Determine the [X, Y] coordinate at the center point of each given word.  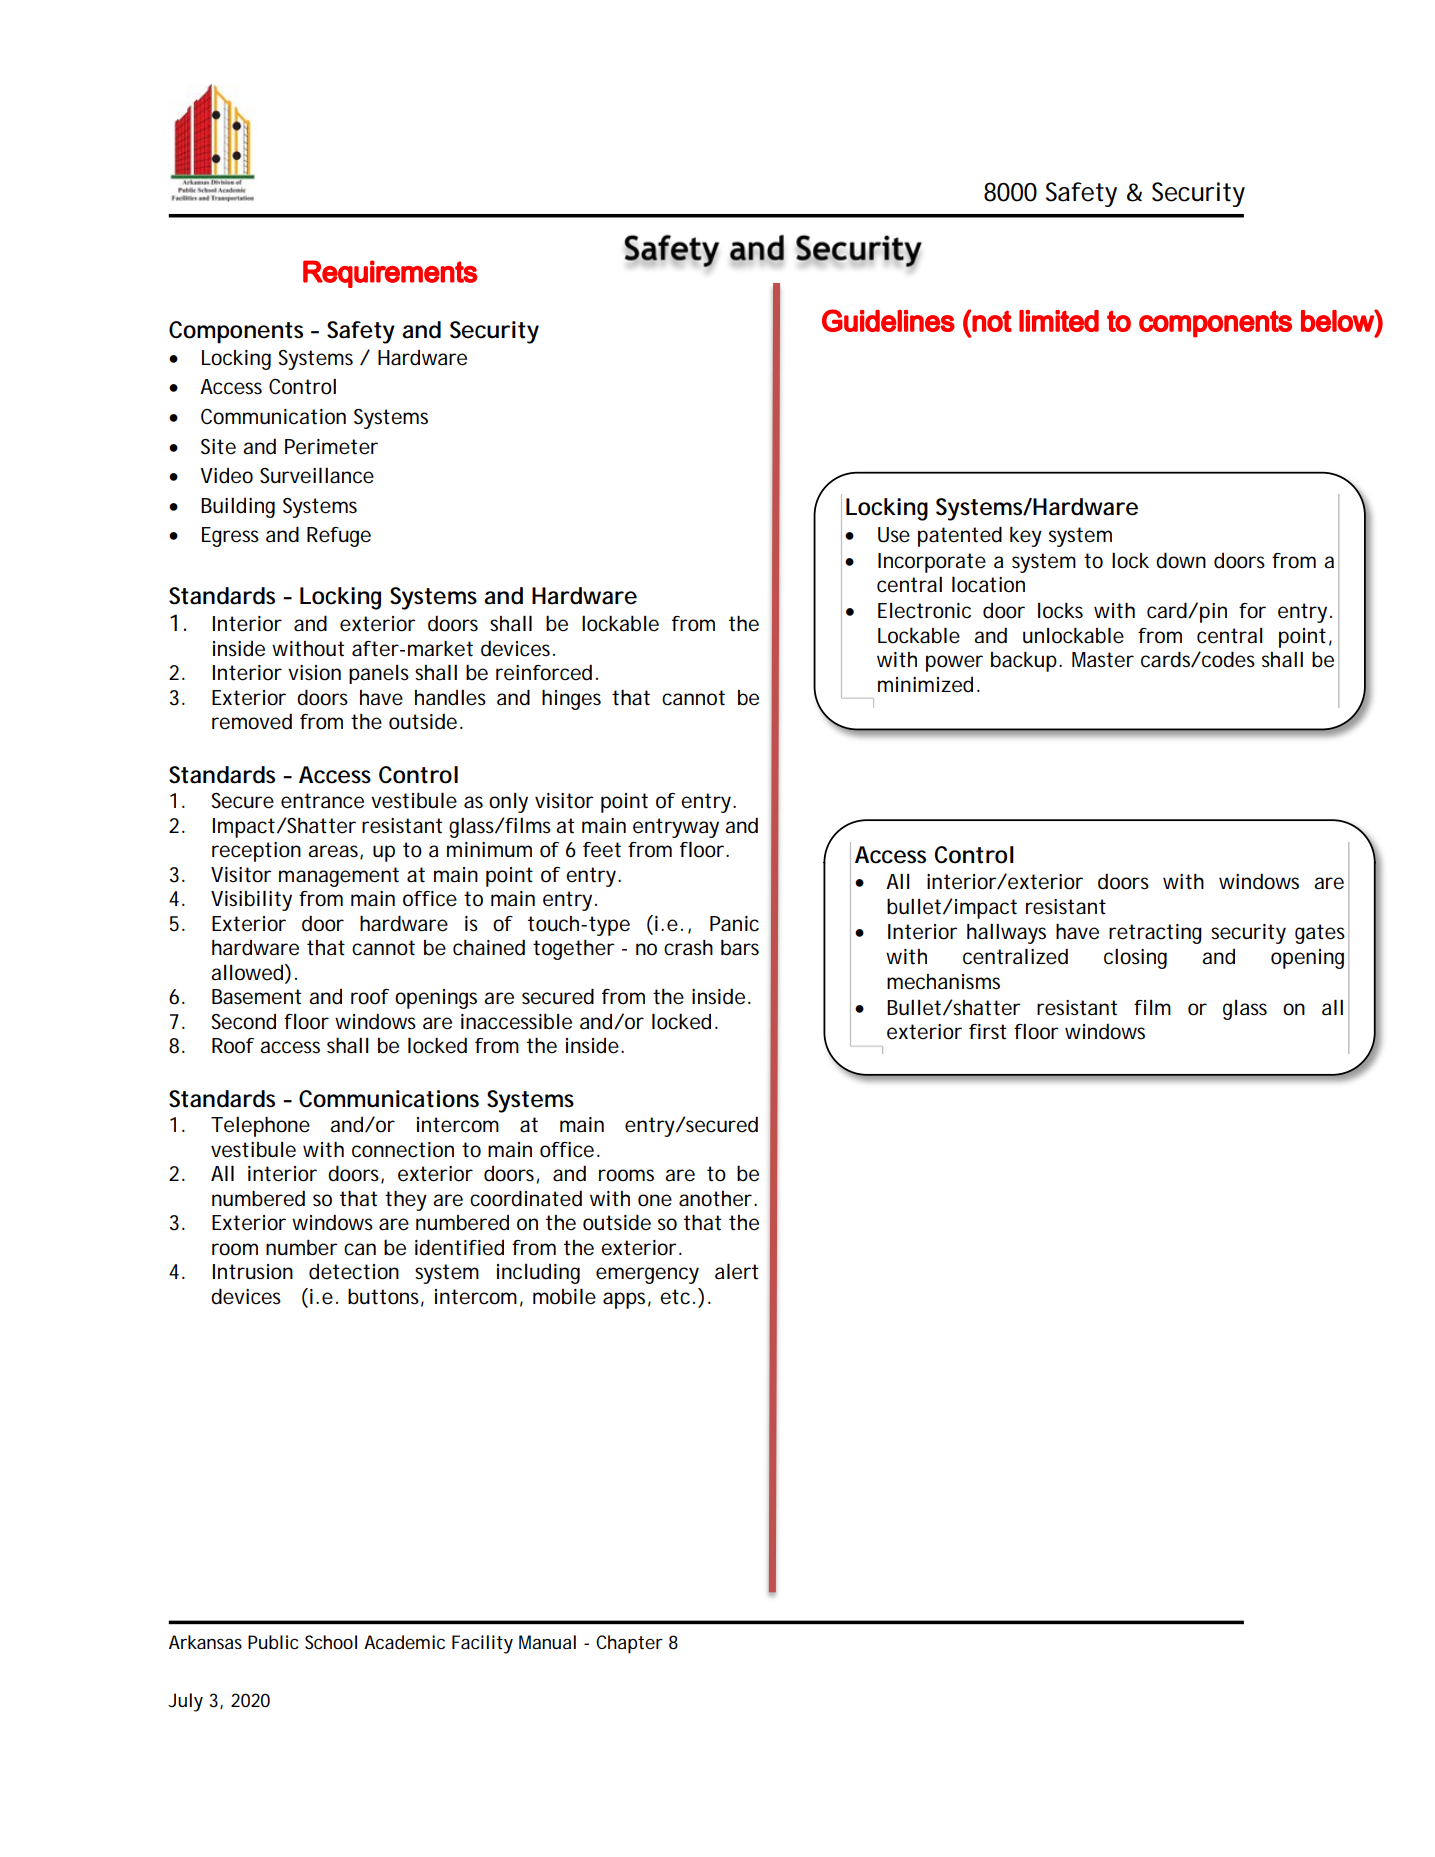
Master [1103, 660]
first [987, 1032]
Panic [734, 924]
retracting [1155, 934]
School [331, 1642]
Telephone [260, 1126]
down [1181, 560]
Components [236, 332]
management [339, 877]
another [715, 1199]
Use [894, 535]
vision [314, 673]
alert [736, 1271]
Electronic [924, 611]
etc [675, 1297]
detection [354, 1272]
